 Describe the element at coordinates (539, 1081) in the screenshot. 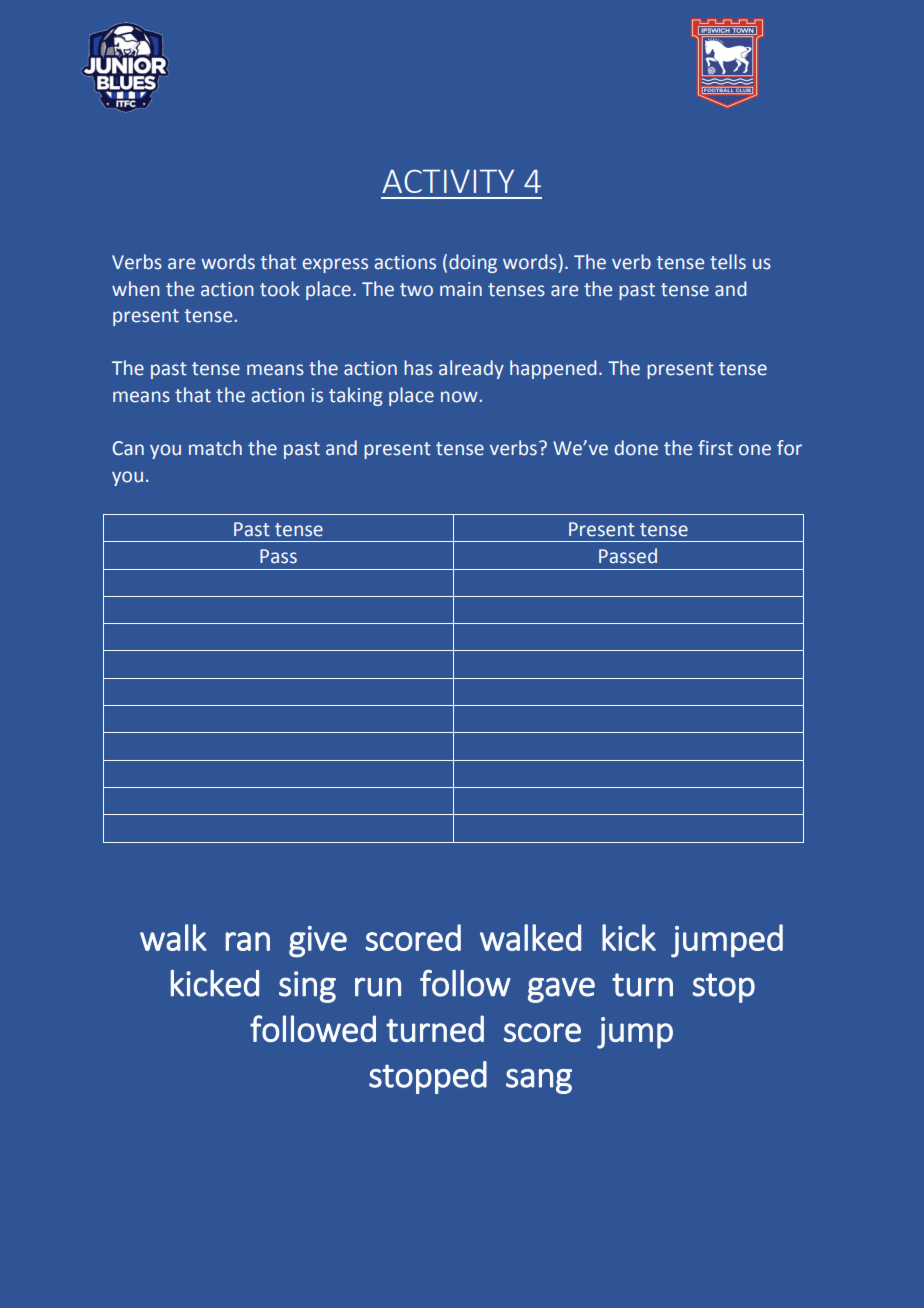

I see `sang` at that location.
